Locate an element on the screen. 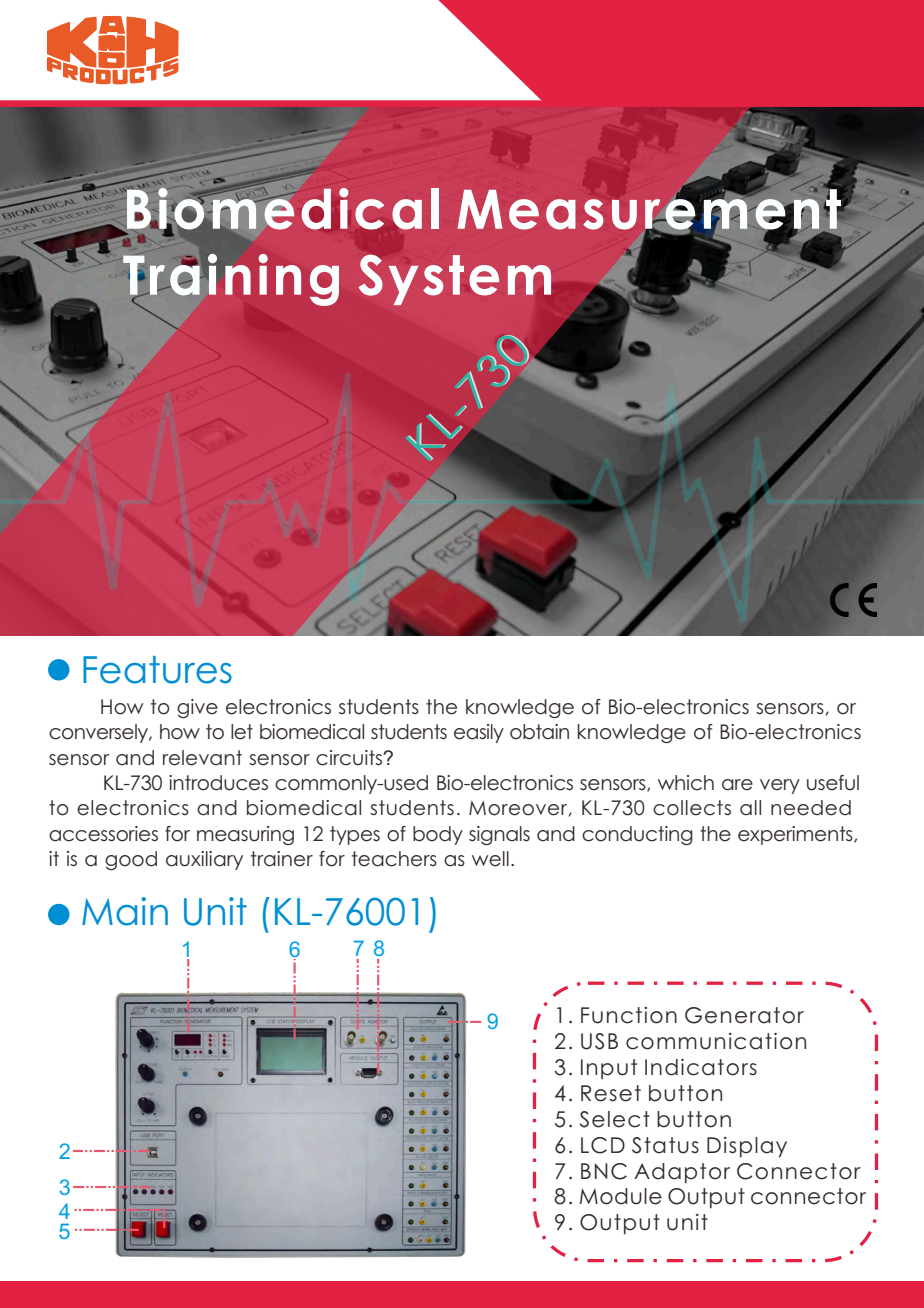  Training is located at coordinates (231, 281).
